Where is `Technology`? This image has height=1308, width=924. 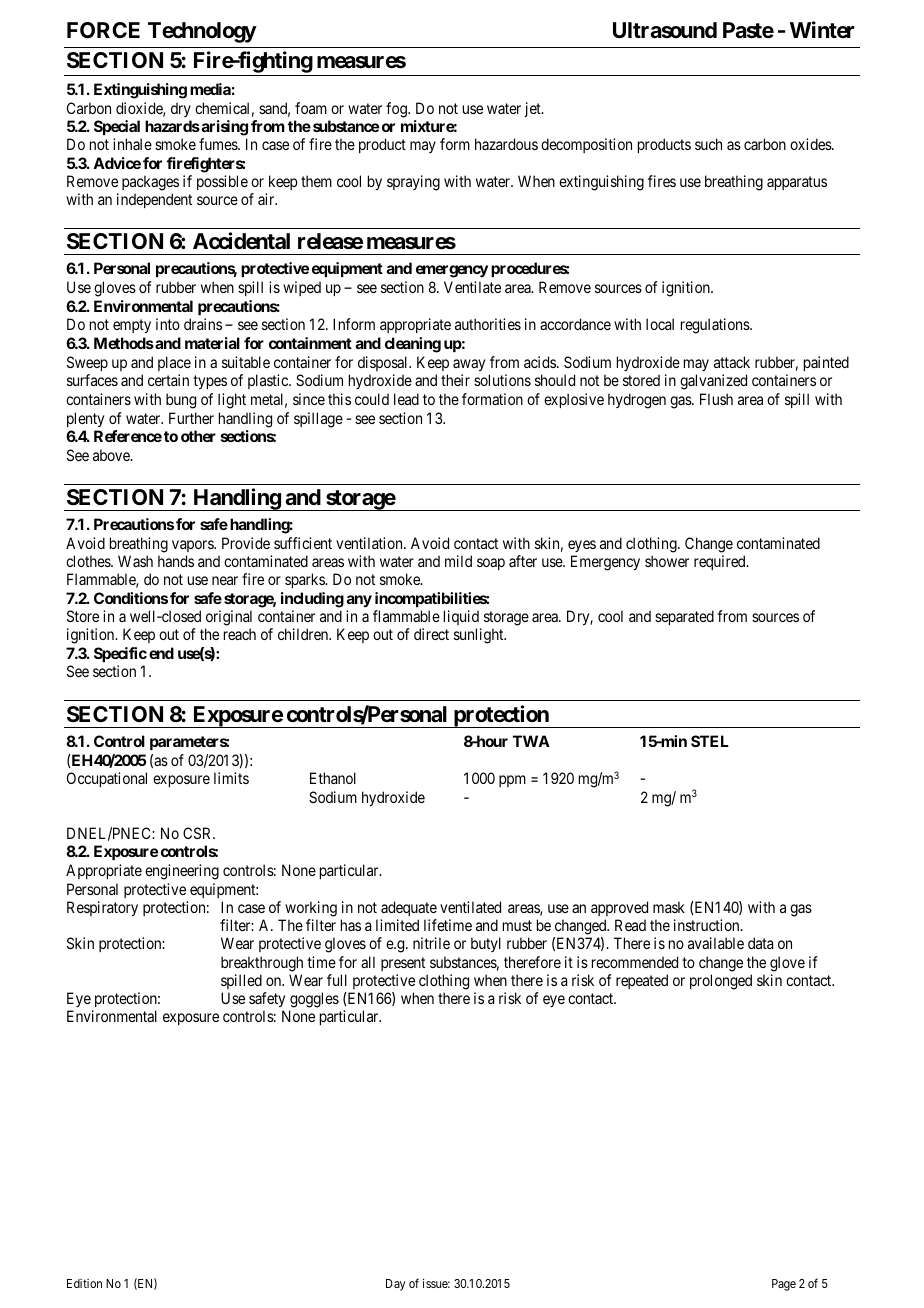
Technology is located at coordinates (202, 32).
